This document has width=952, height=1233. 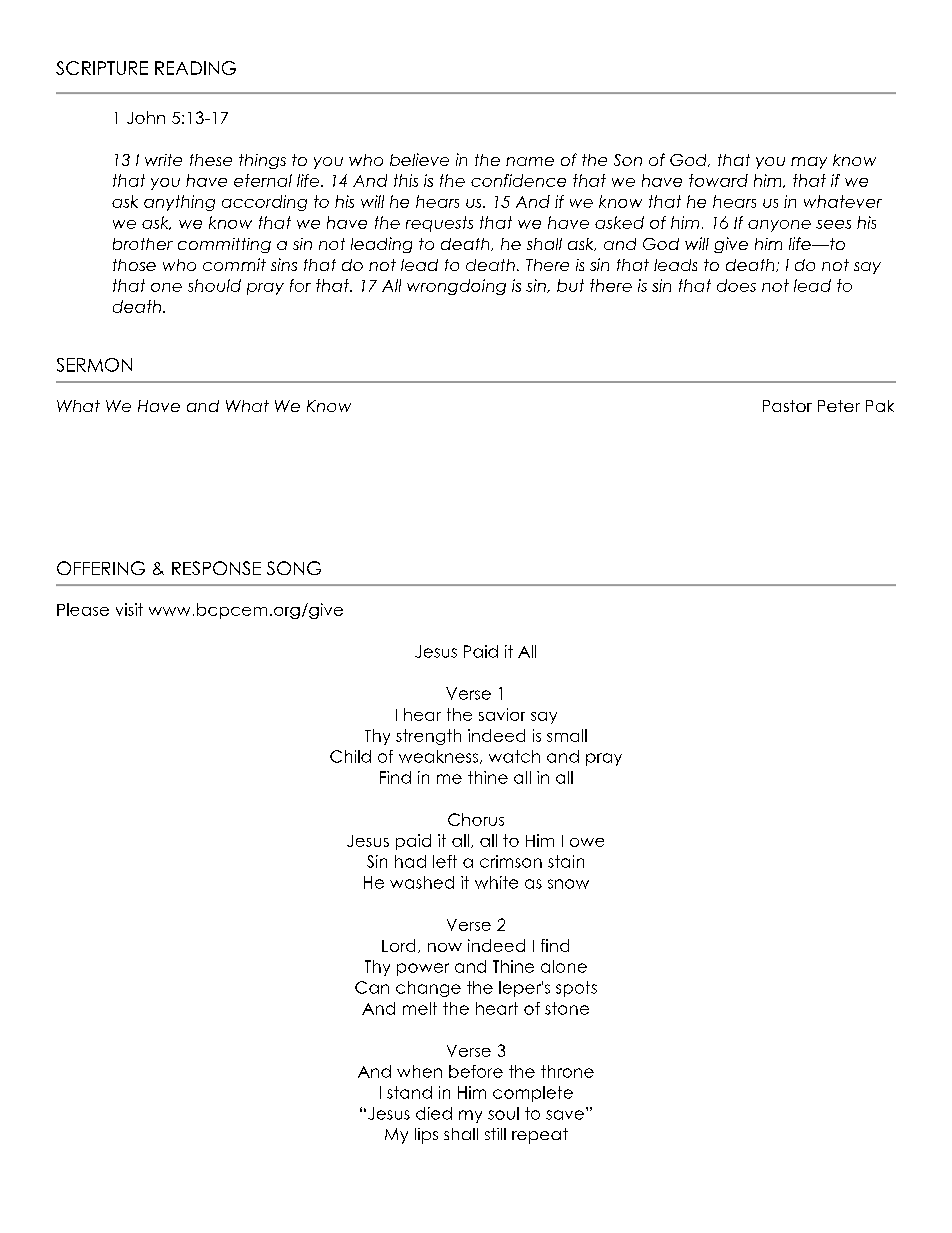 I want to click on white, so click(x=496, y=882).
